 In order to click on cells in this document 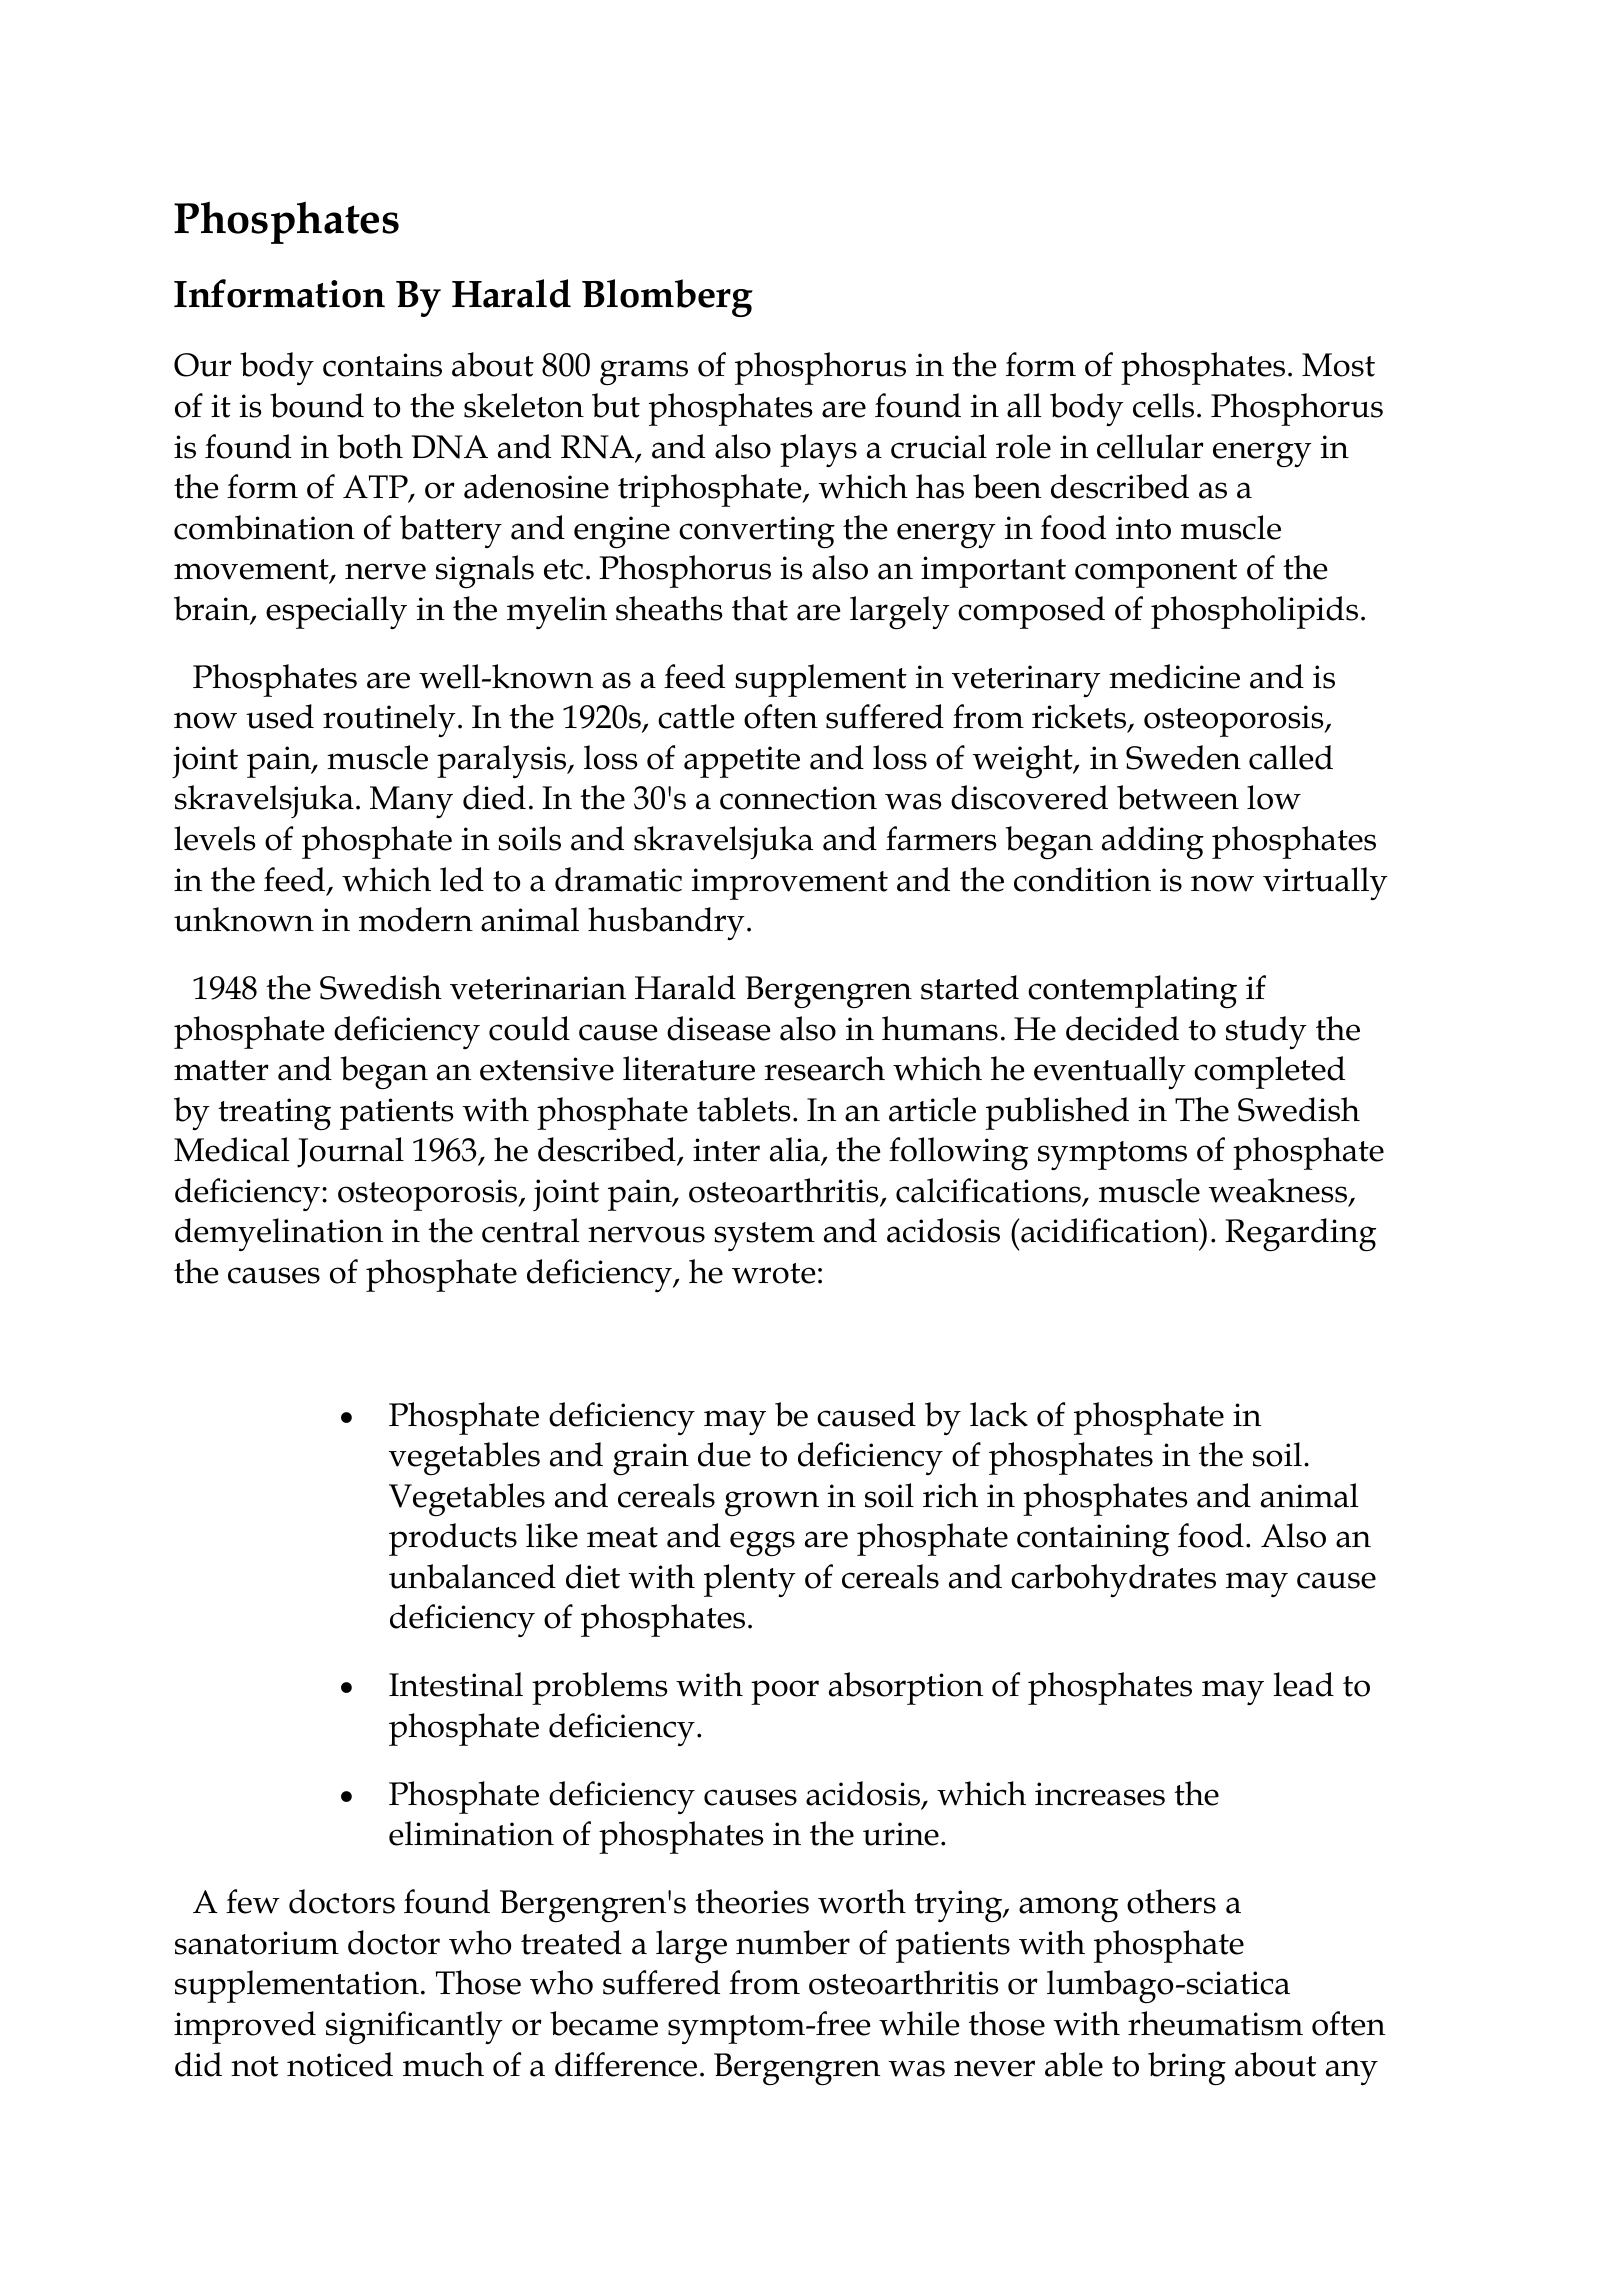, I will do `click(1163, 405)`.
